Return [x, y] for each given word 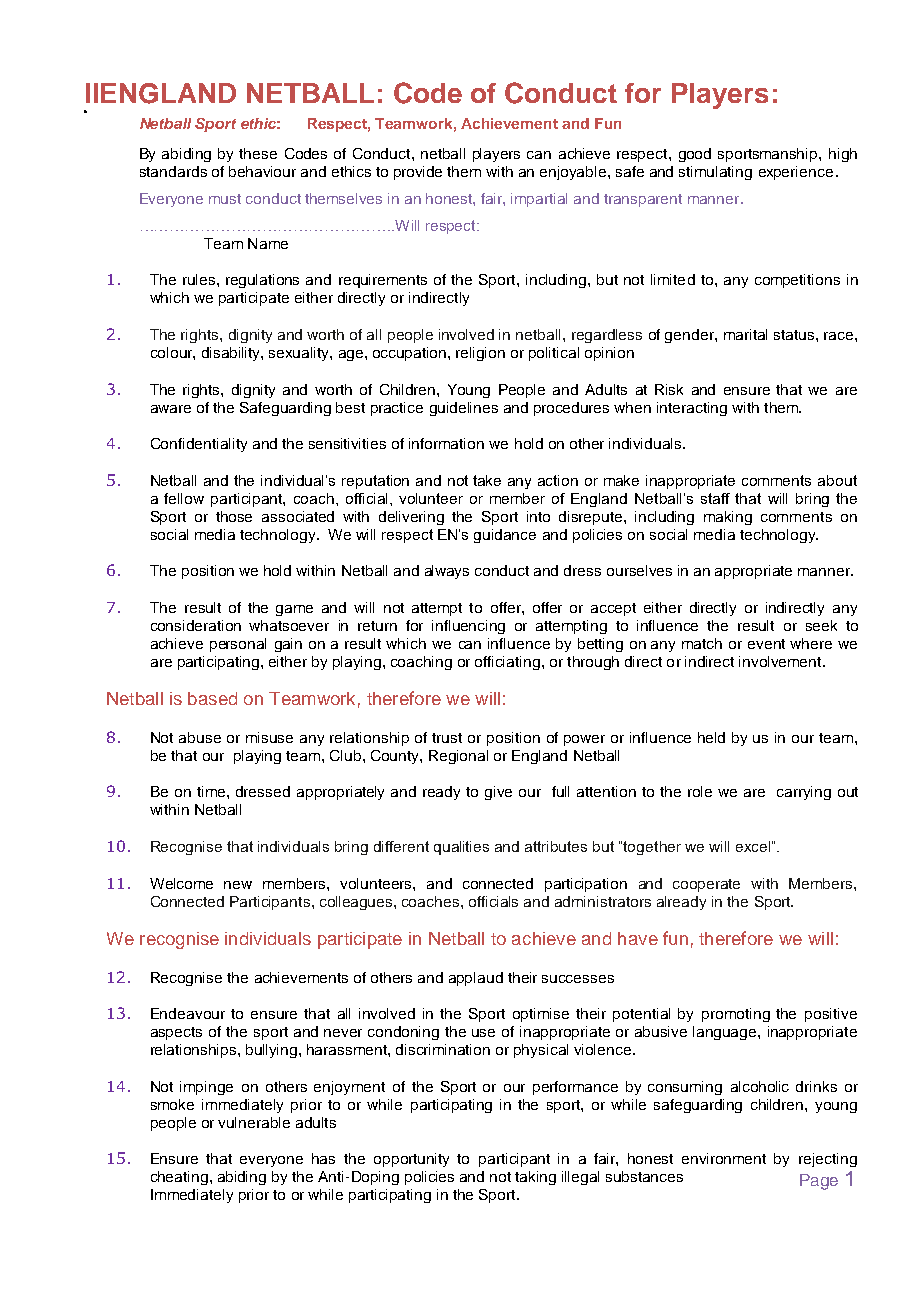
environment [724, 1158]
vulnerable [254, 1122]
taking [535, 1178]
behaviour [262, 171]
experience [796, 173]
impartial [539, 200]
